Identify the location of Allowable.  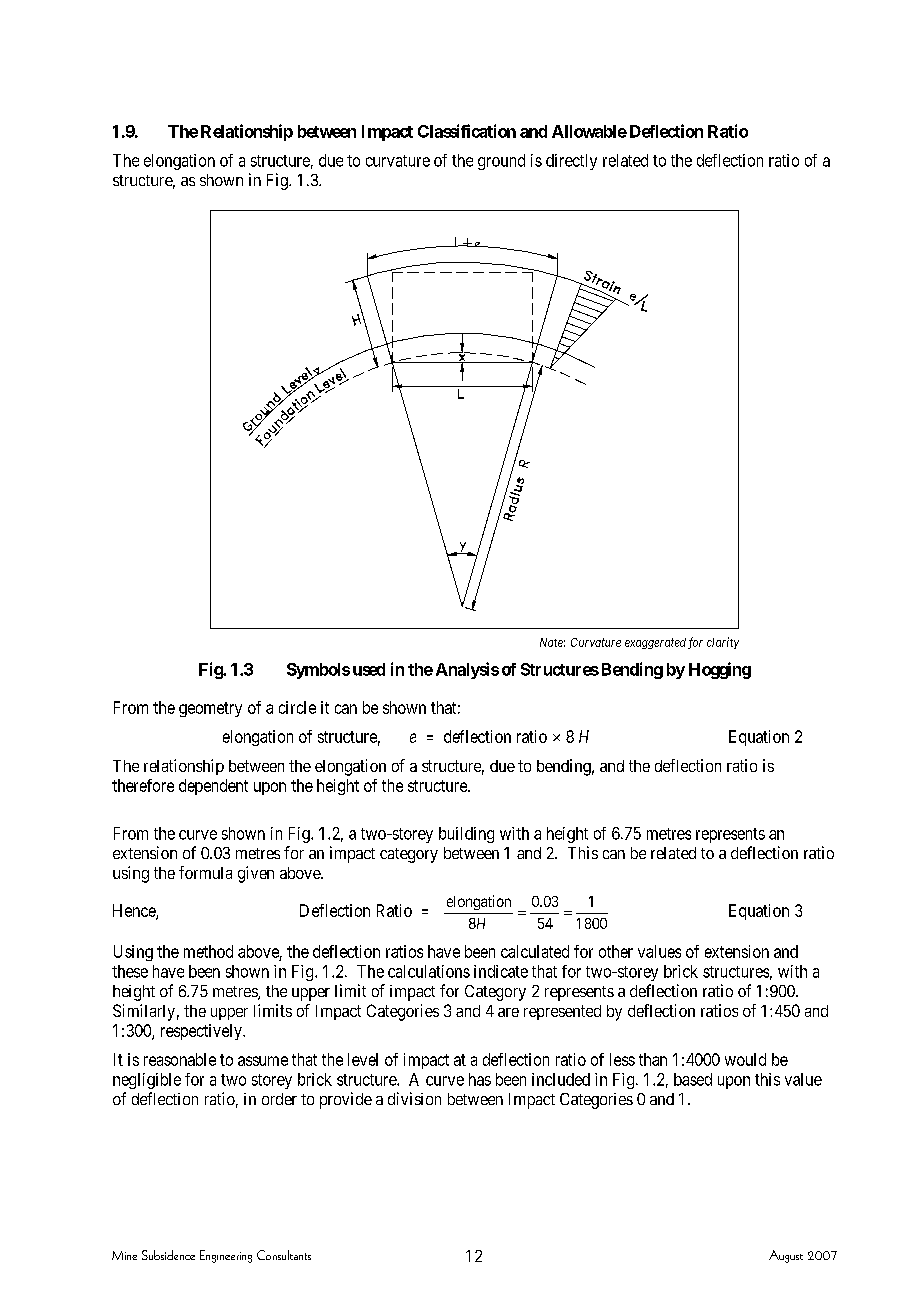
(589, 131).
